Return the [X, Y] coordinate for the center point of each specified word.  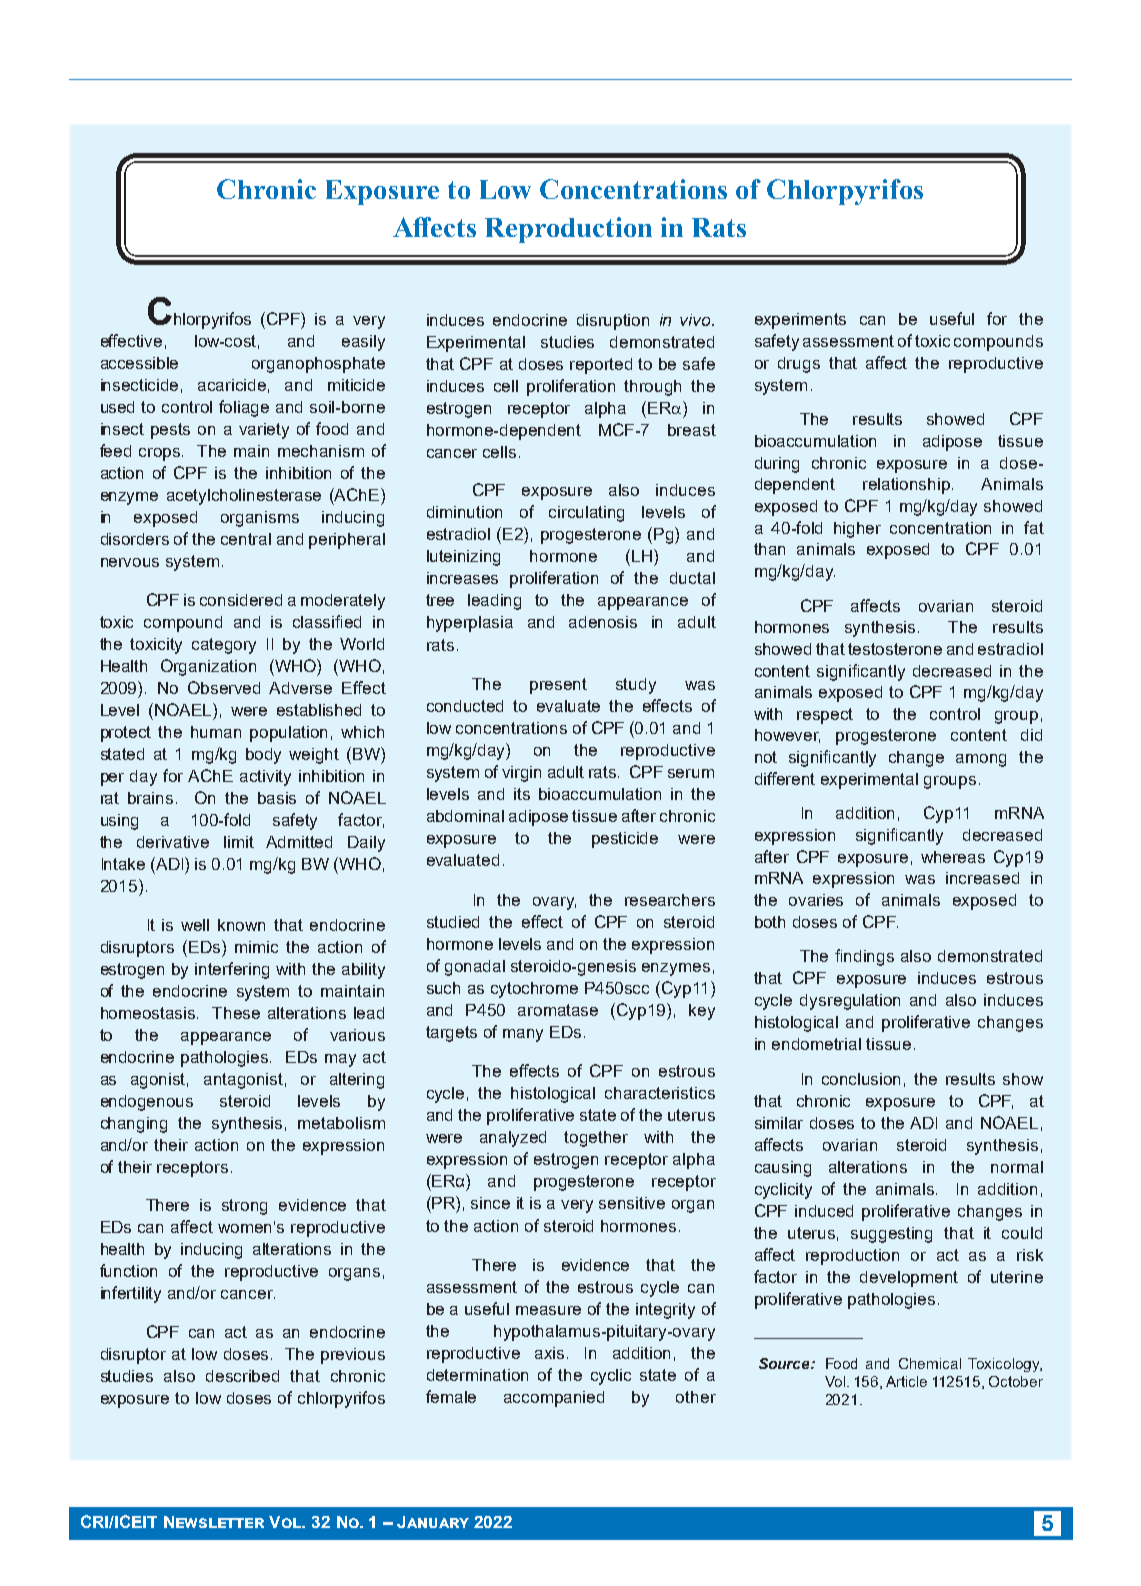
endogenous [147, 1103]
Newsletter [214, 1522]
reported [601, 366]
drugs [799, 365]
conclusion [861, 1079]
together [596, 1139]
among [981, 760]
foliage [244, 408]
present [558, 686]
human [216, 732]
